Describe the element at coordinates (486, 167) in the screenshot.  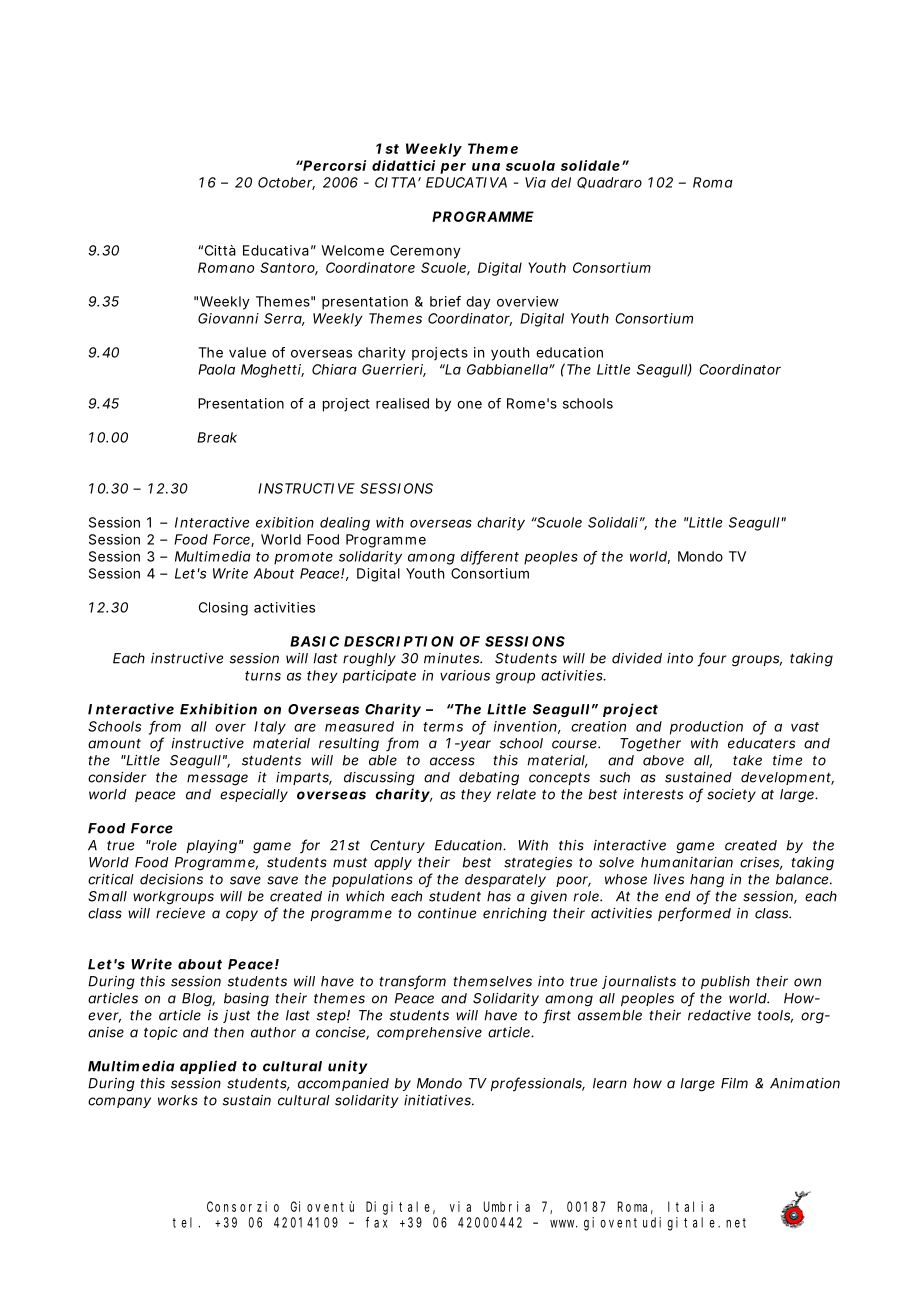
I see `una` at that location.
